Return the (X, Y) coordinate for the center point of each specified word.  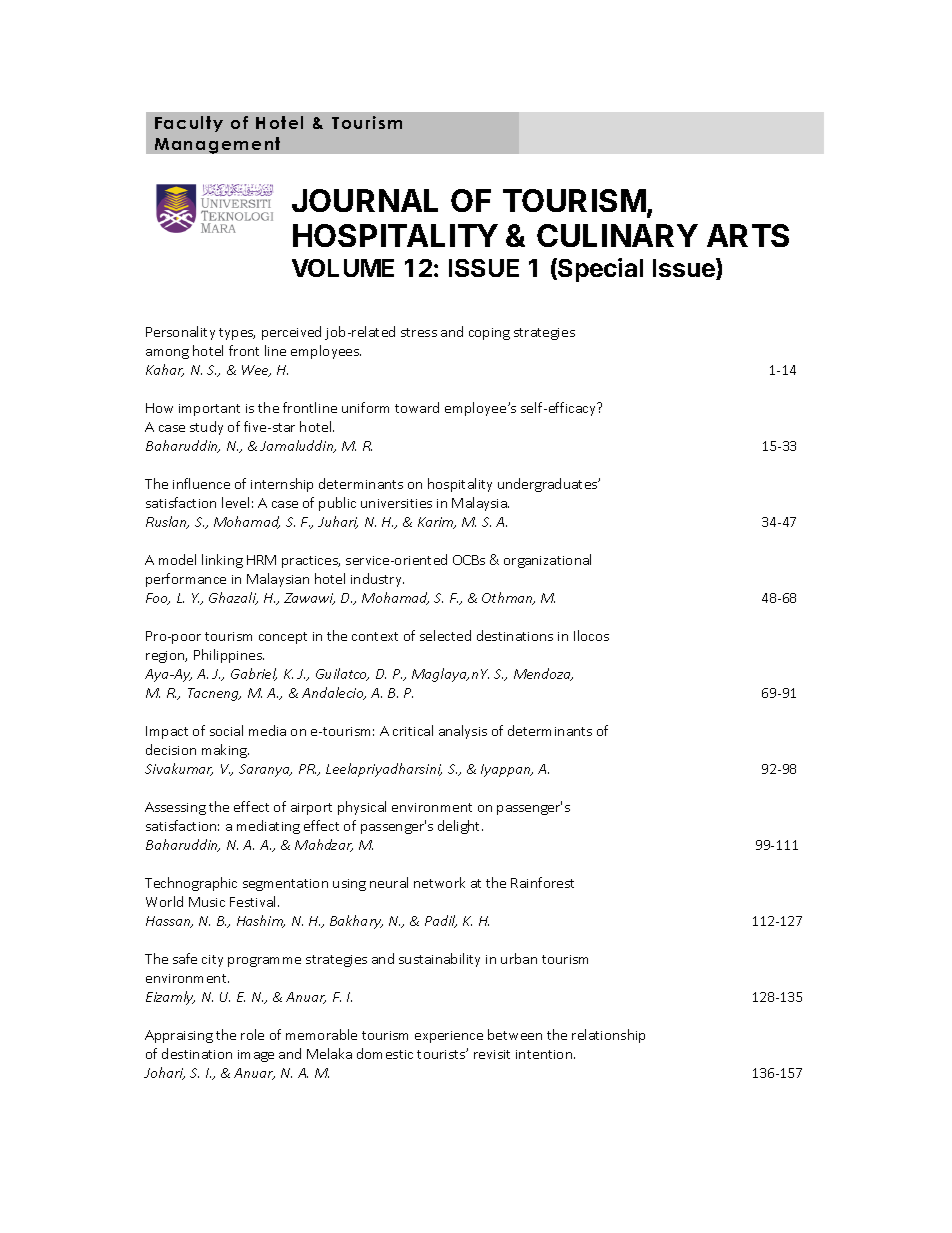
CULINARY (617, 235)
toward (417, 407)
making (225, 751)
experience (449, 1037)
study (206, 428)
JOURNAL (365, 200)
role (252, 1034)
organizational (547, 561)
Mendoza (543, 674)
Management (217, 145)
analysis (463, 732)
